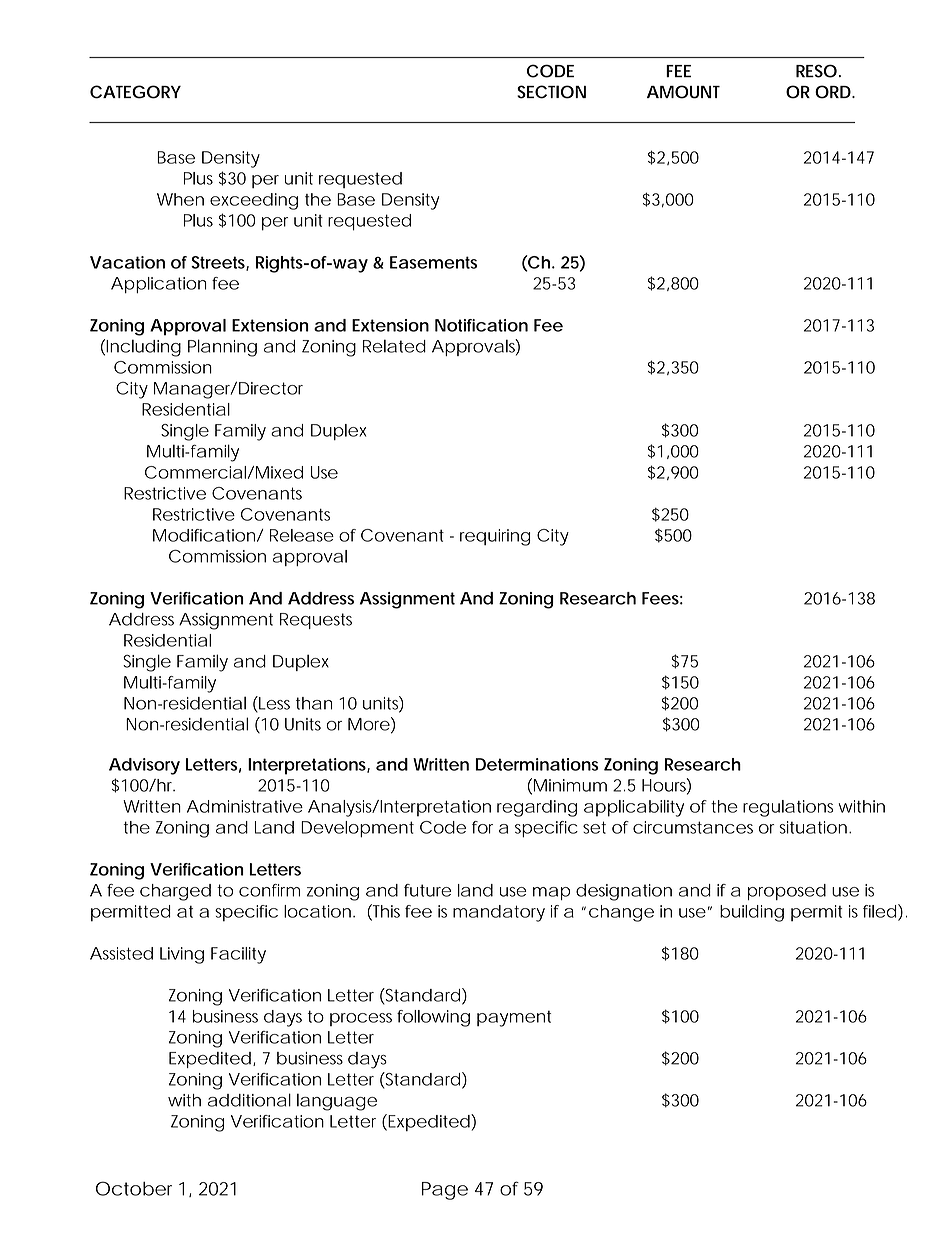 The image size is (952, 1233). What do you see at coordinates (222, 348) in the page?
I see `Planning` at bounding box center [222, 348].
